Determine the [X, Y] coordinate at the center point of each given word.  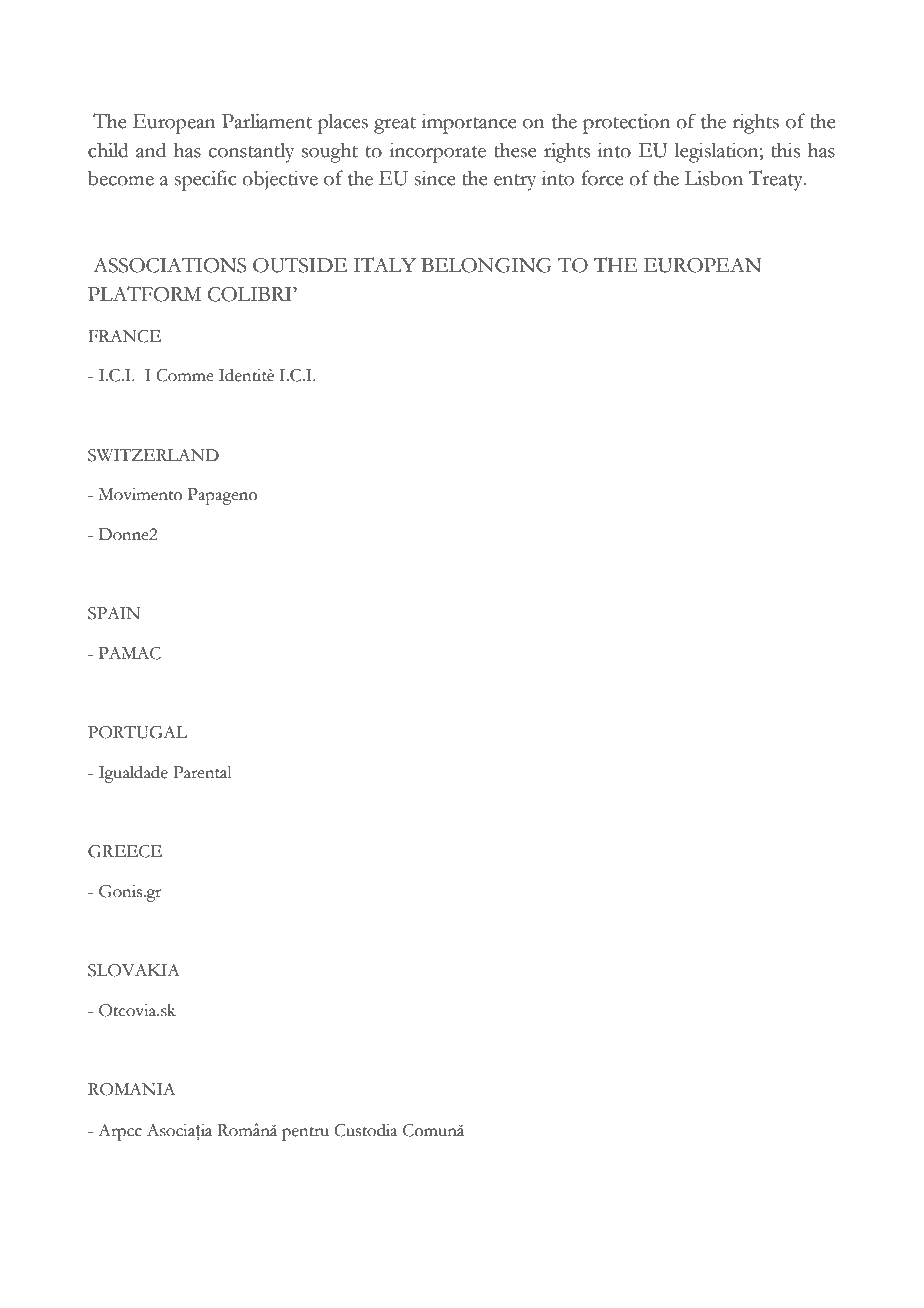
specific [205, 180]
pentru [305, 1134]
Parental [202, 772]
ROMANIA [131, 1089]
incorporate [437, 152]
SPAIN [114, 613]
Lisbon [714, 178]
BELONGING [486, 265]
